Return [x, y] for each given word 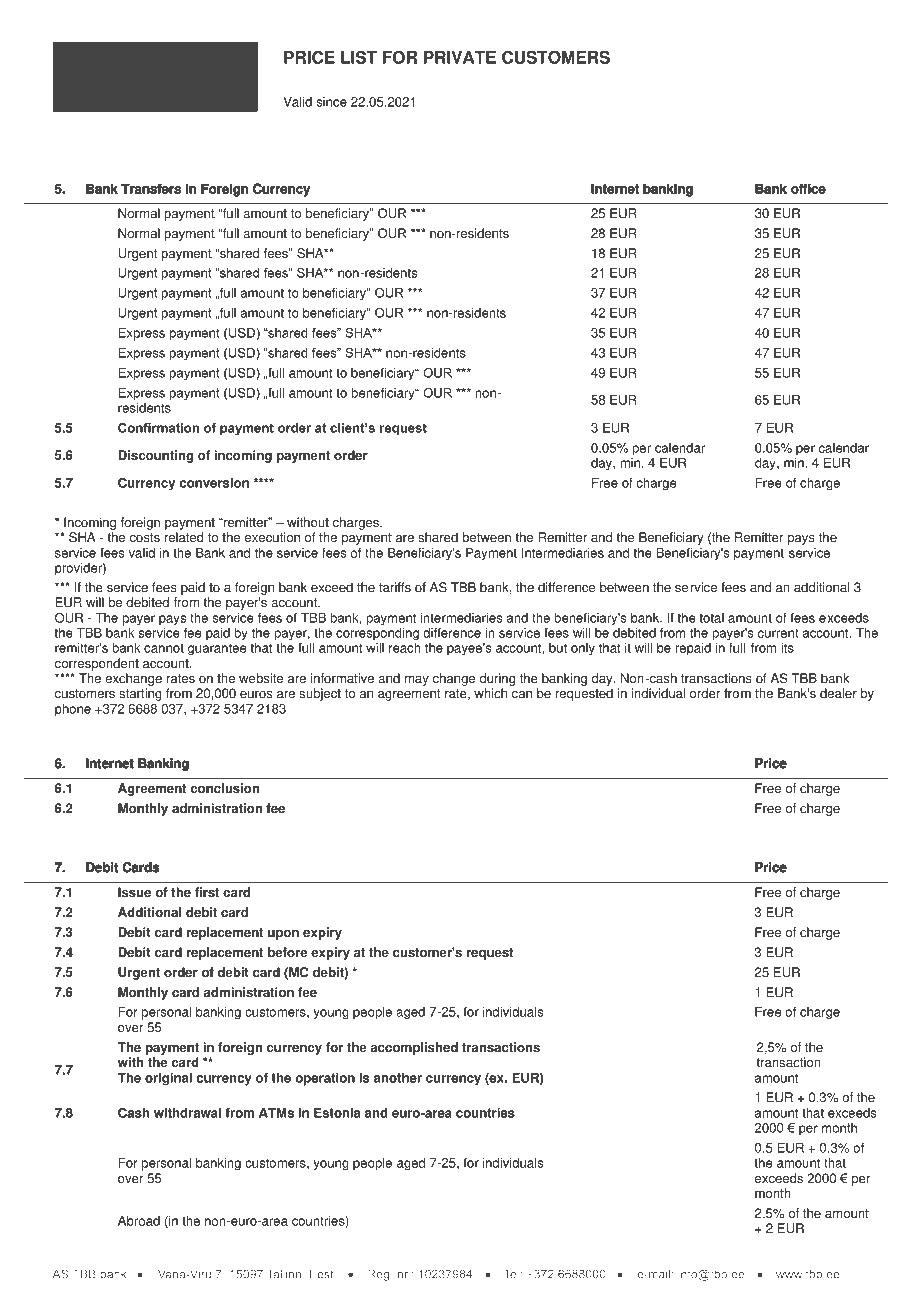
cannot [164, 648]
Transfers [151, 189]
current [778, 633]
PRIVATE [460, 57]
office [808, 189]
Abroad [139, 1221]
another [398, 1078]
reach [405, 648]
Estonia [337, 1113]
